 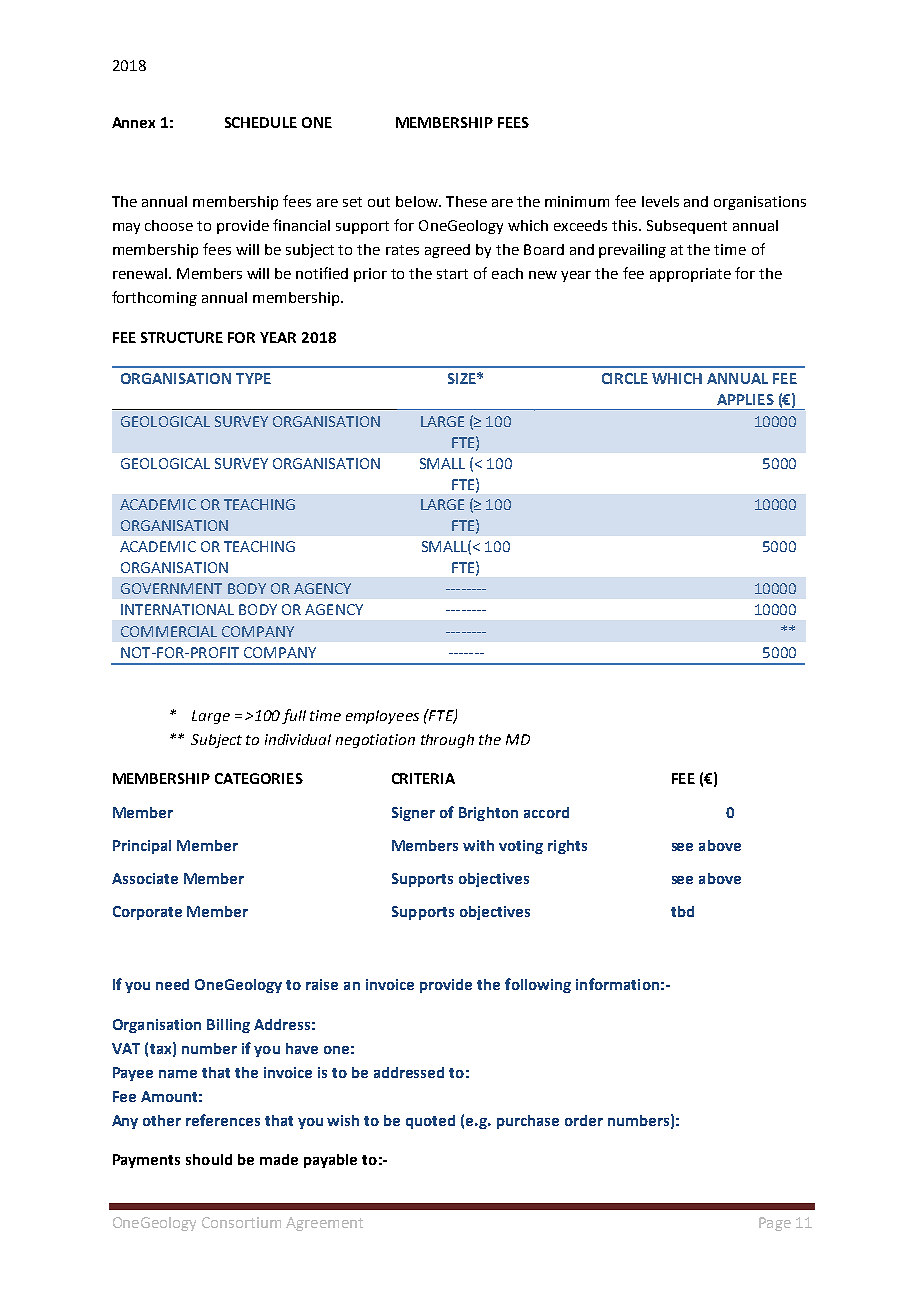 I want to click on should, so click(x=209, y=1159).
